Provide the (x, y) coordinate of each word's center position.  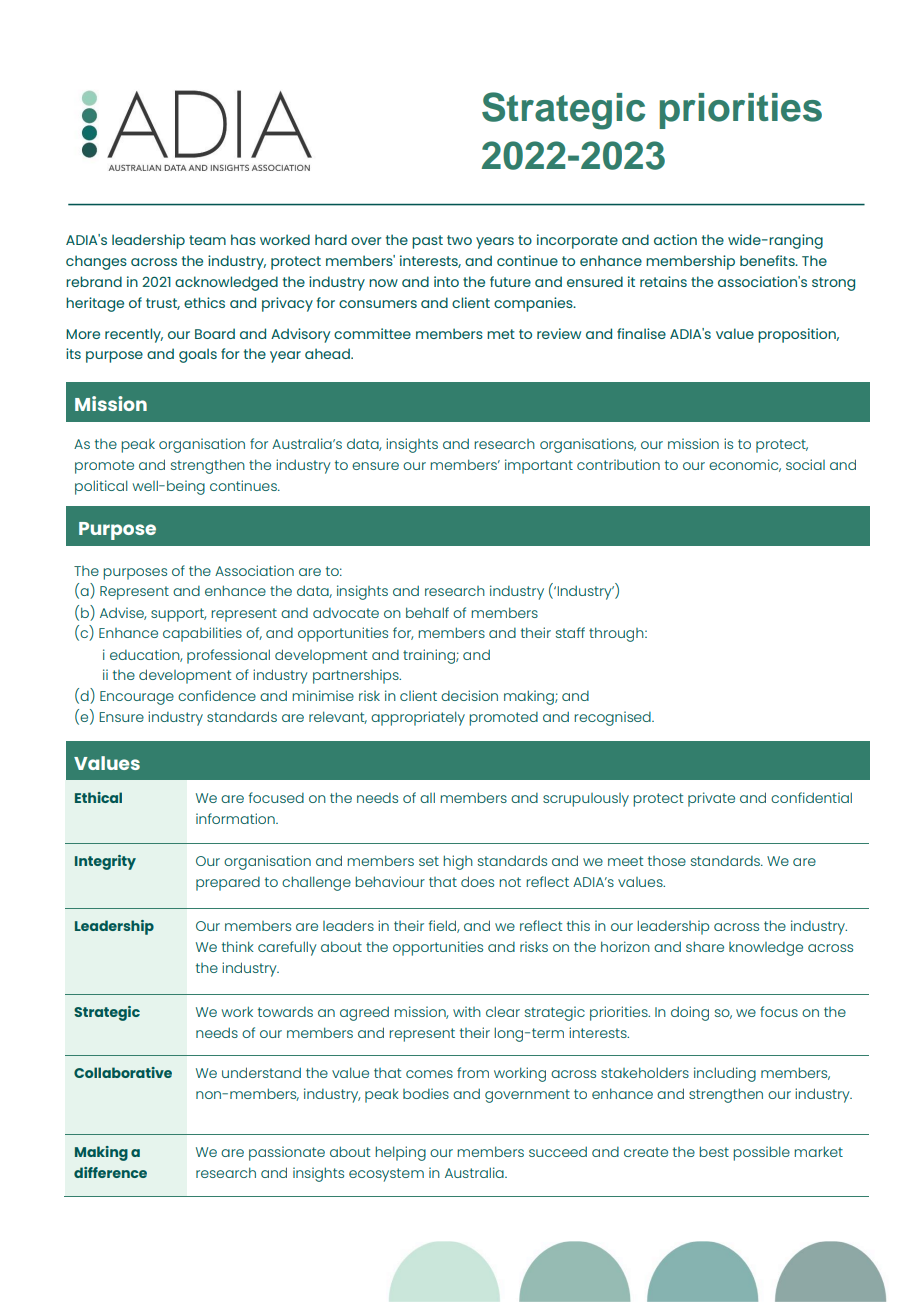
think (238, 946)
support (178, 615)
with (467, 1011)
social (805, 464)
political (101, 487)
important (539, 466)
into (446, 281)
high (458, 862)
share (705, 946)
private (711, 799)
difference (110, 1172)
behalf (427, 612)
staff (570, 632)
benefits (768, 260)
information (236, 818)
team (207, 240)
